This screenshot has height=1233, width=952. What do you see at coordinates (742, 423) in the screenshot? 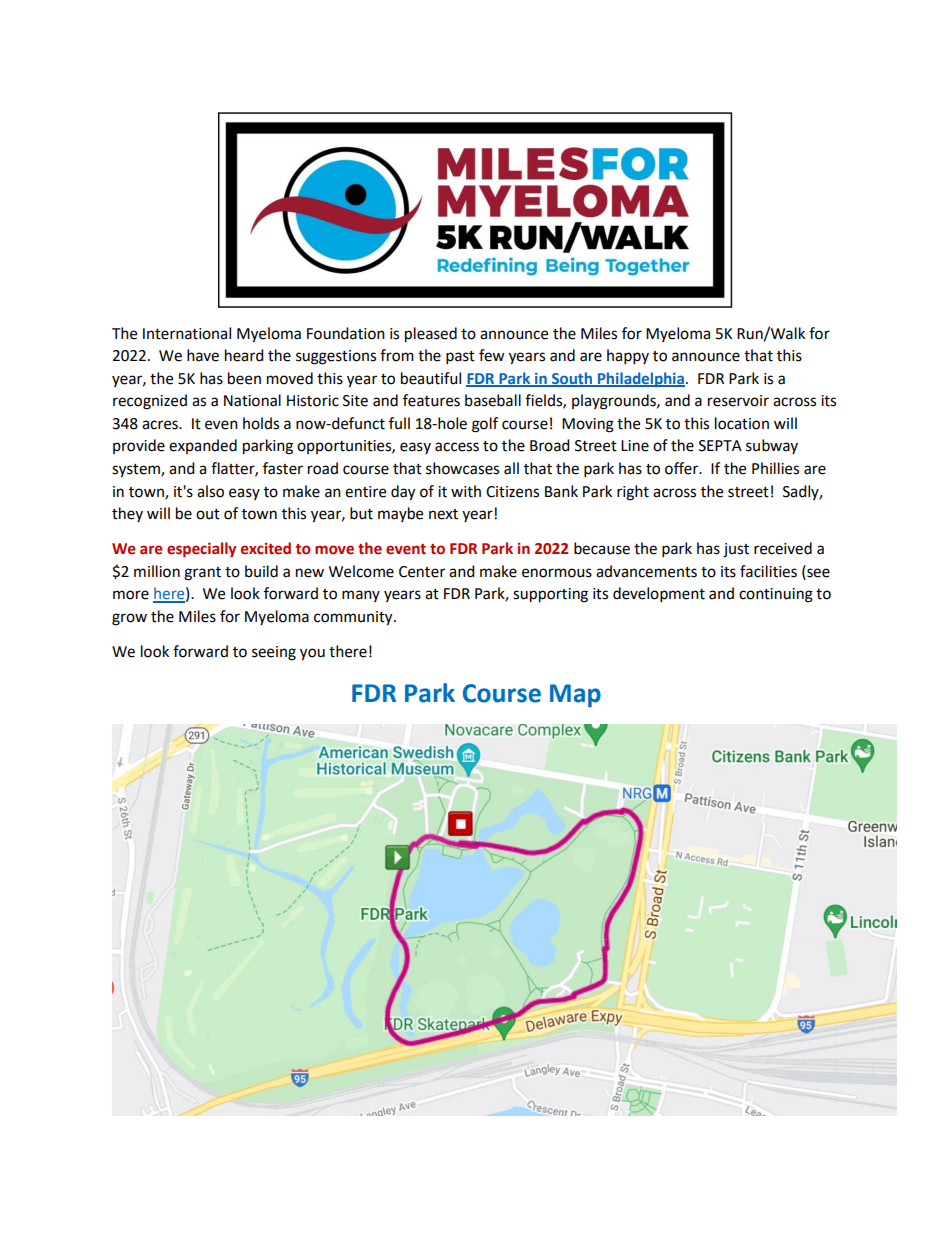
I see `location` at bounding box center [742, 423].
